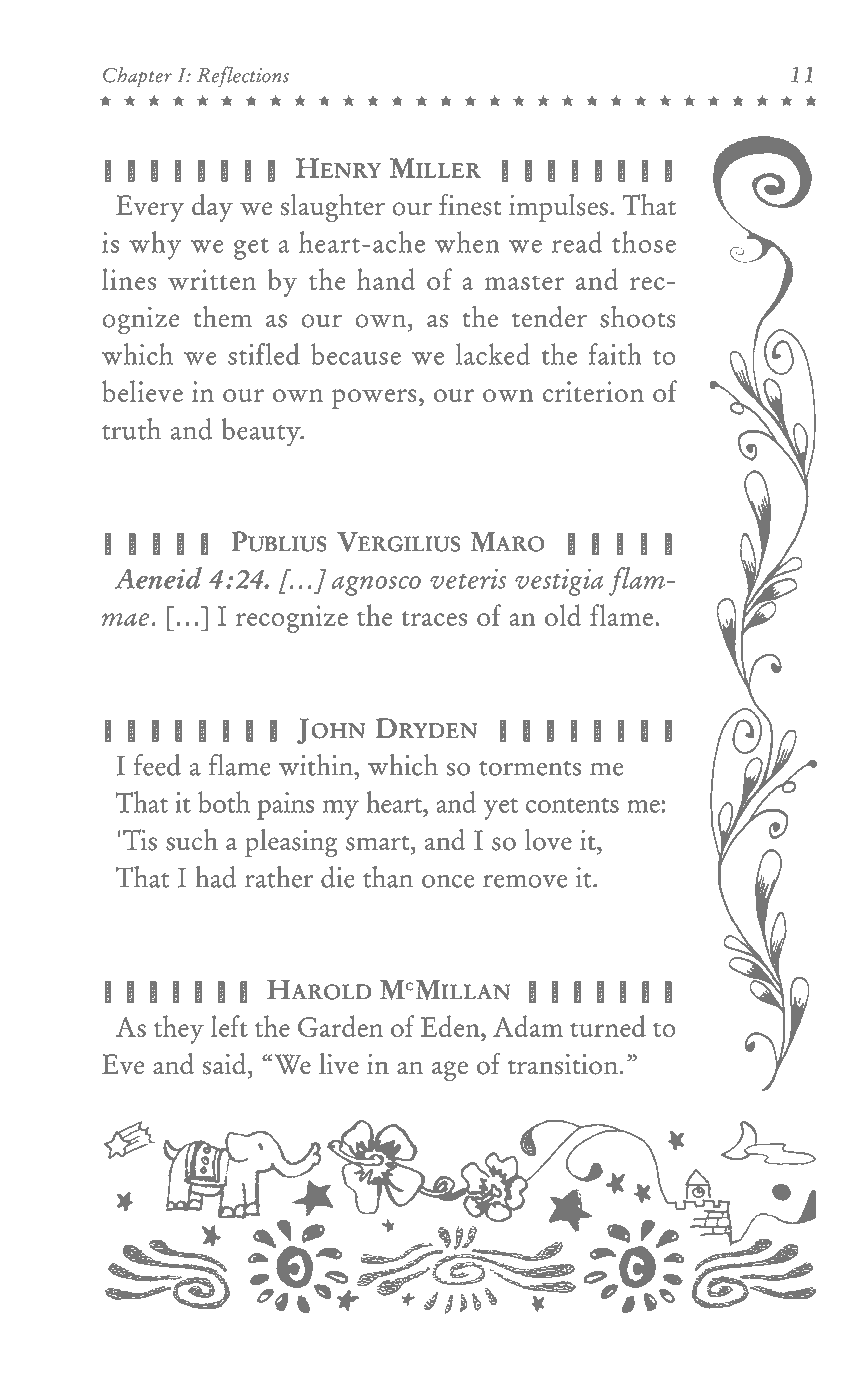  Describe the element at coordinates (558, 208) in the page. I see `impulses` at that location.
